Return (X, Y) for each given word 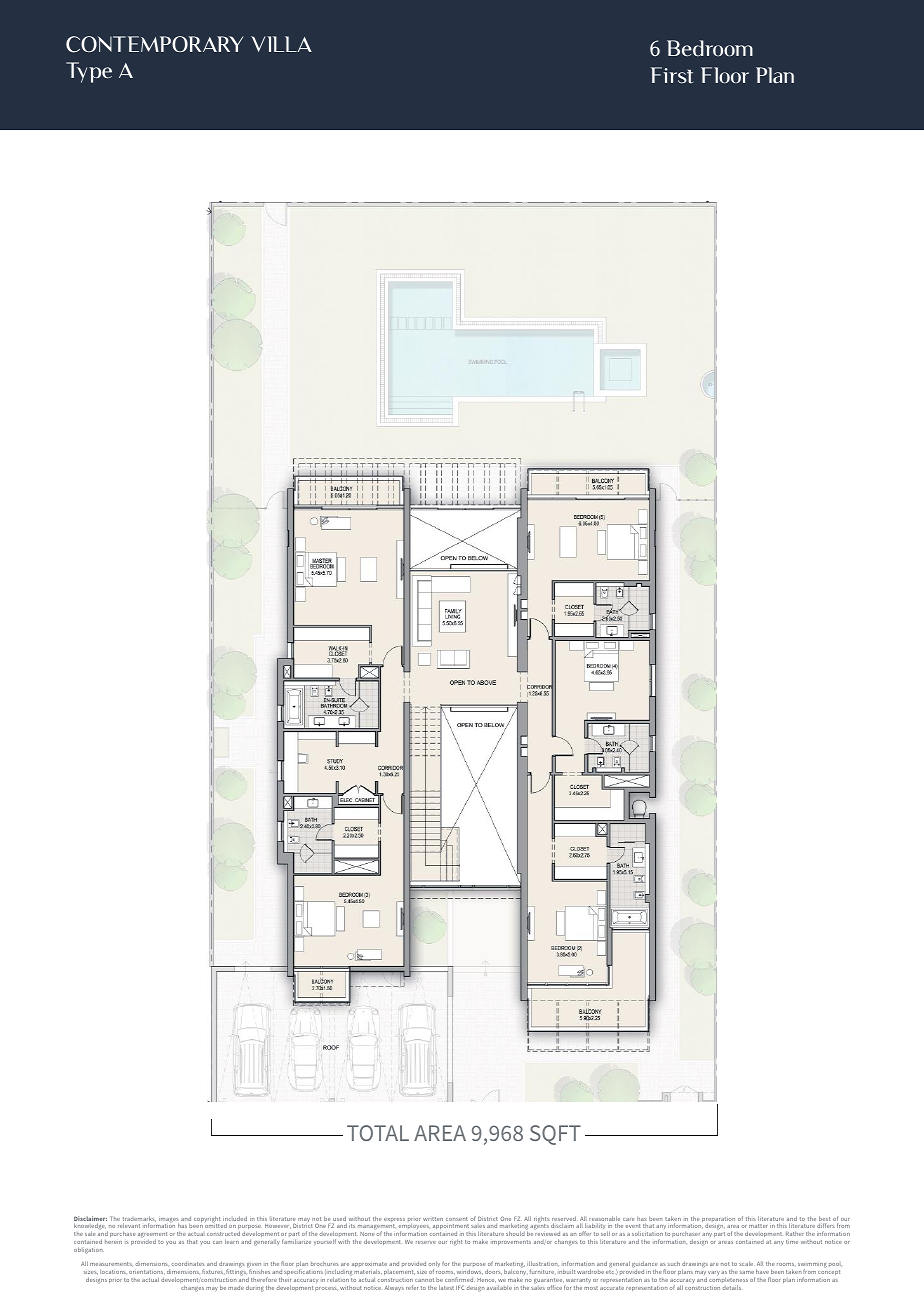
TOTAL (378, 1133)
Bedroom (710, 48)
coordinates (188, 1264)
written (433, 1219)
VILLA (281, 44)
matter (758, 1226)
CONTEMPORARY (154, 44)
